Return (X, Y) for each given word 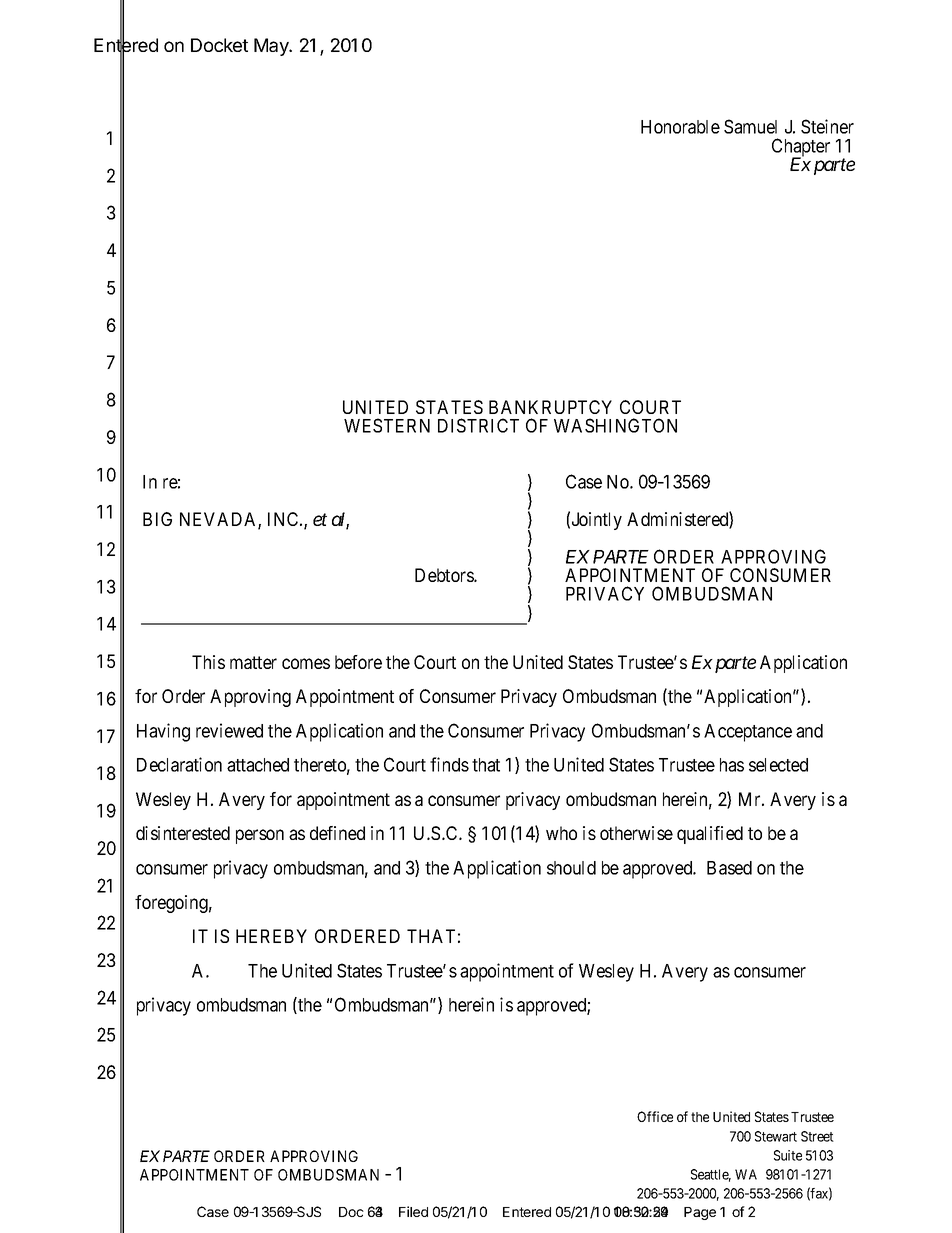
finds (449, 764)
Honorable (680, 127)
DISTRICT (478, 425)
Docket (219, 45)
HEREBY (271, 936)
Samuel (750, 126)
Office (655, 1116)
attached (258, 765)
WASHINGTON (615, 425)
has (732, 765)
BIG (157, 519)
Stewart (776, 1136)
